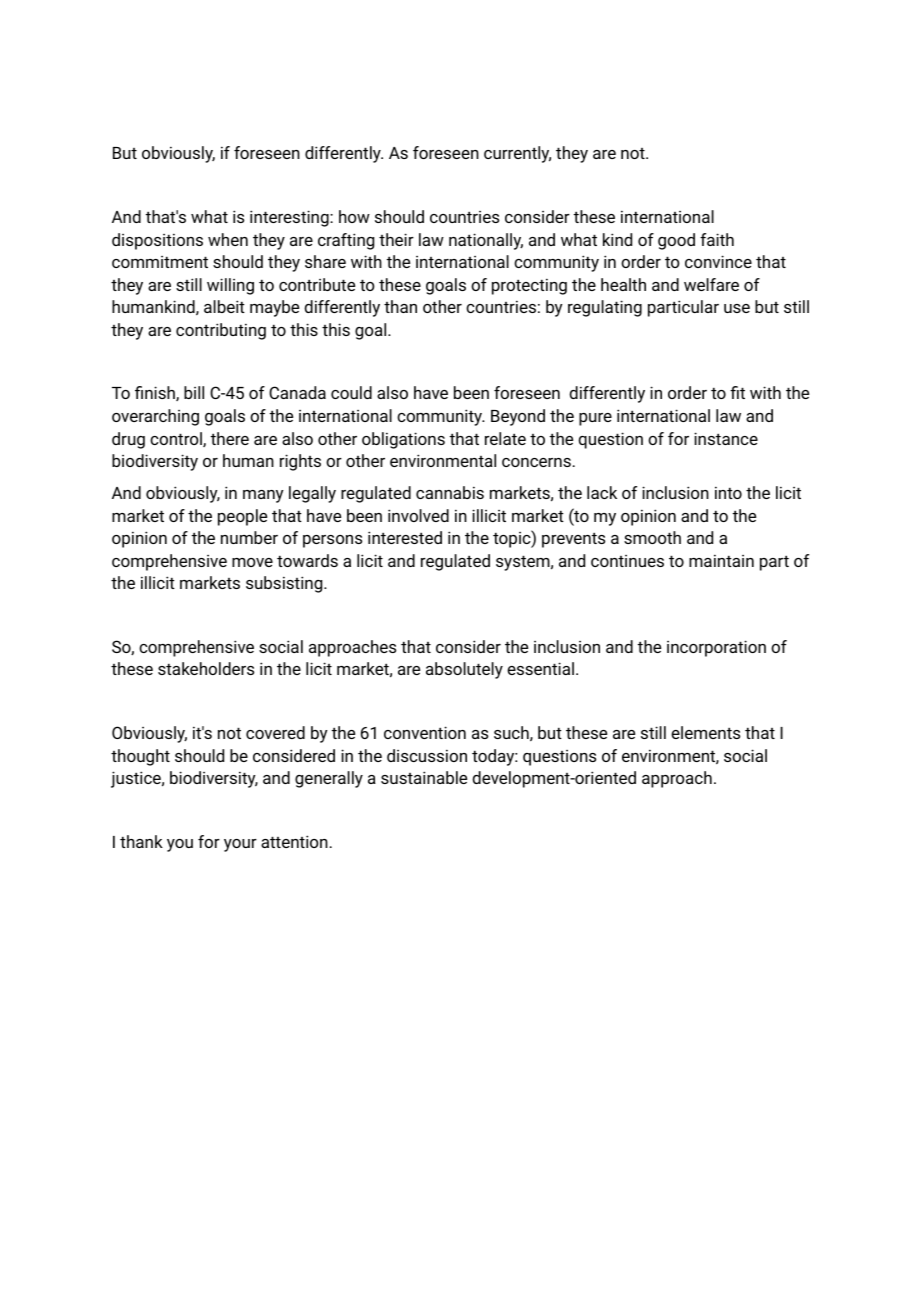 The image size is (924, 1307). I want to click on sustainable, so click(424, 777).
